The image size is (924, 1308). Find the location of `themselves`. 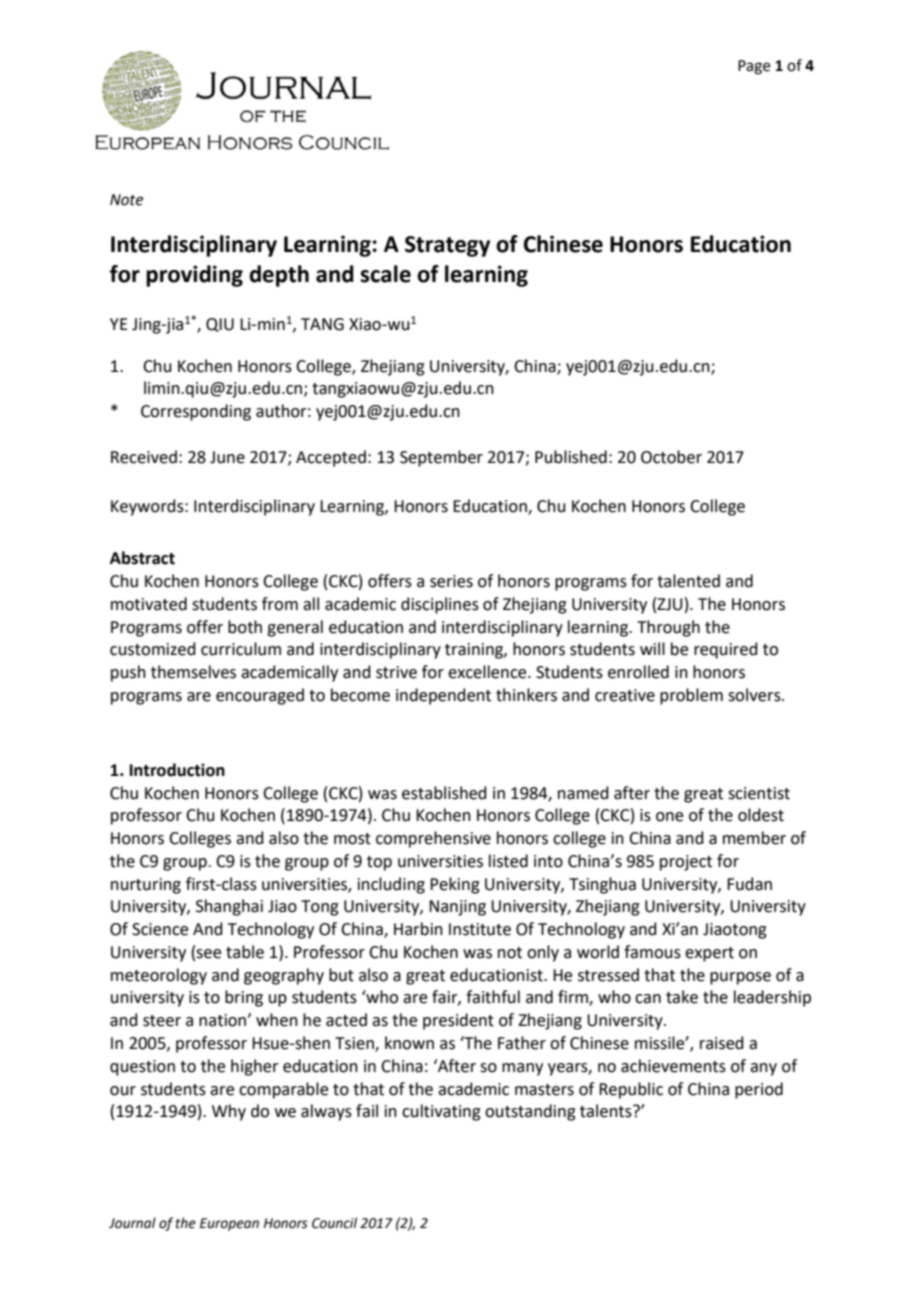

themselves is located at coordinates (193, 672).
